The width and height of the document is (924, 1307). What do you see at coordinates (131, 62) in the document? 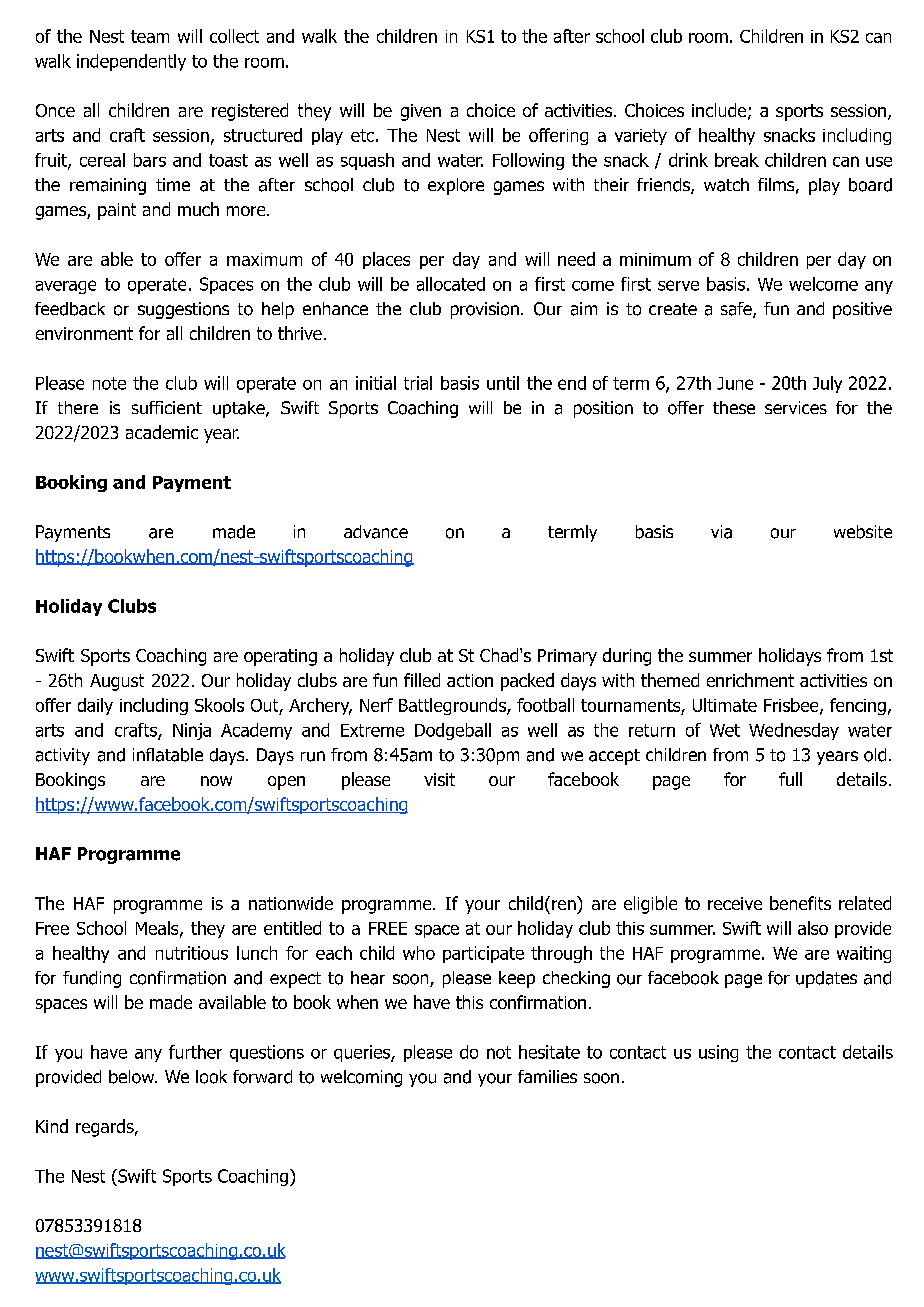
I see `independently` at bounding box center [131, 62].
